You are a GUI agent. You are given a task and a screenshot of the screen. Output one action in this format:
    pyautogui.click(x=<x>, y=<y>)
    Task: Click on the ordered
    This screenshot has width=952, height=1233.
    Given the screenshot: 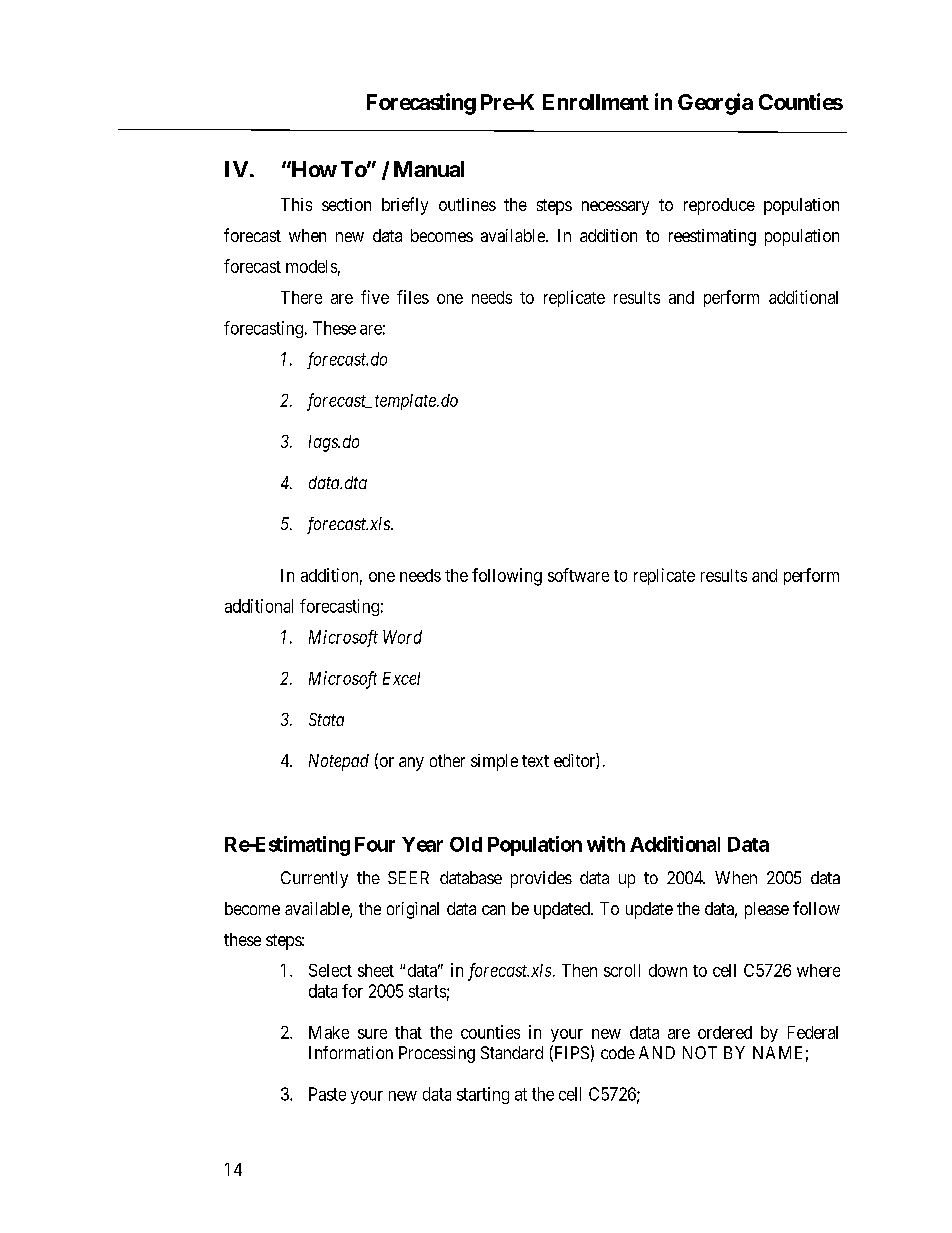 What is the action you would take?
    pyautogui.click(x=725, y=1032)
